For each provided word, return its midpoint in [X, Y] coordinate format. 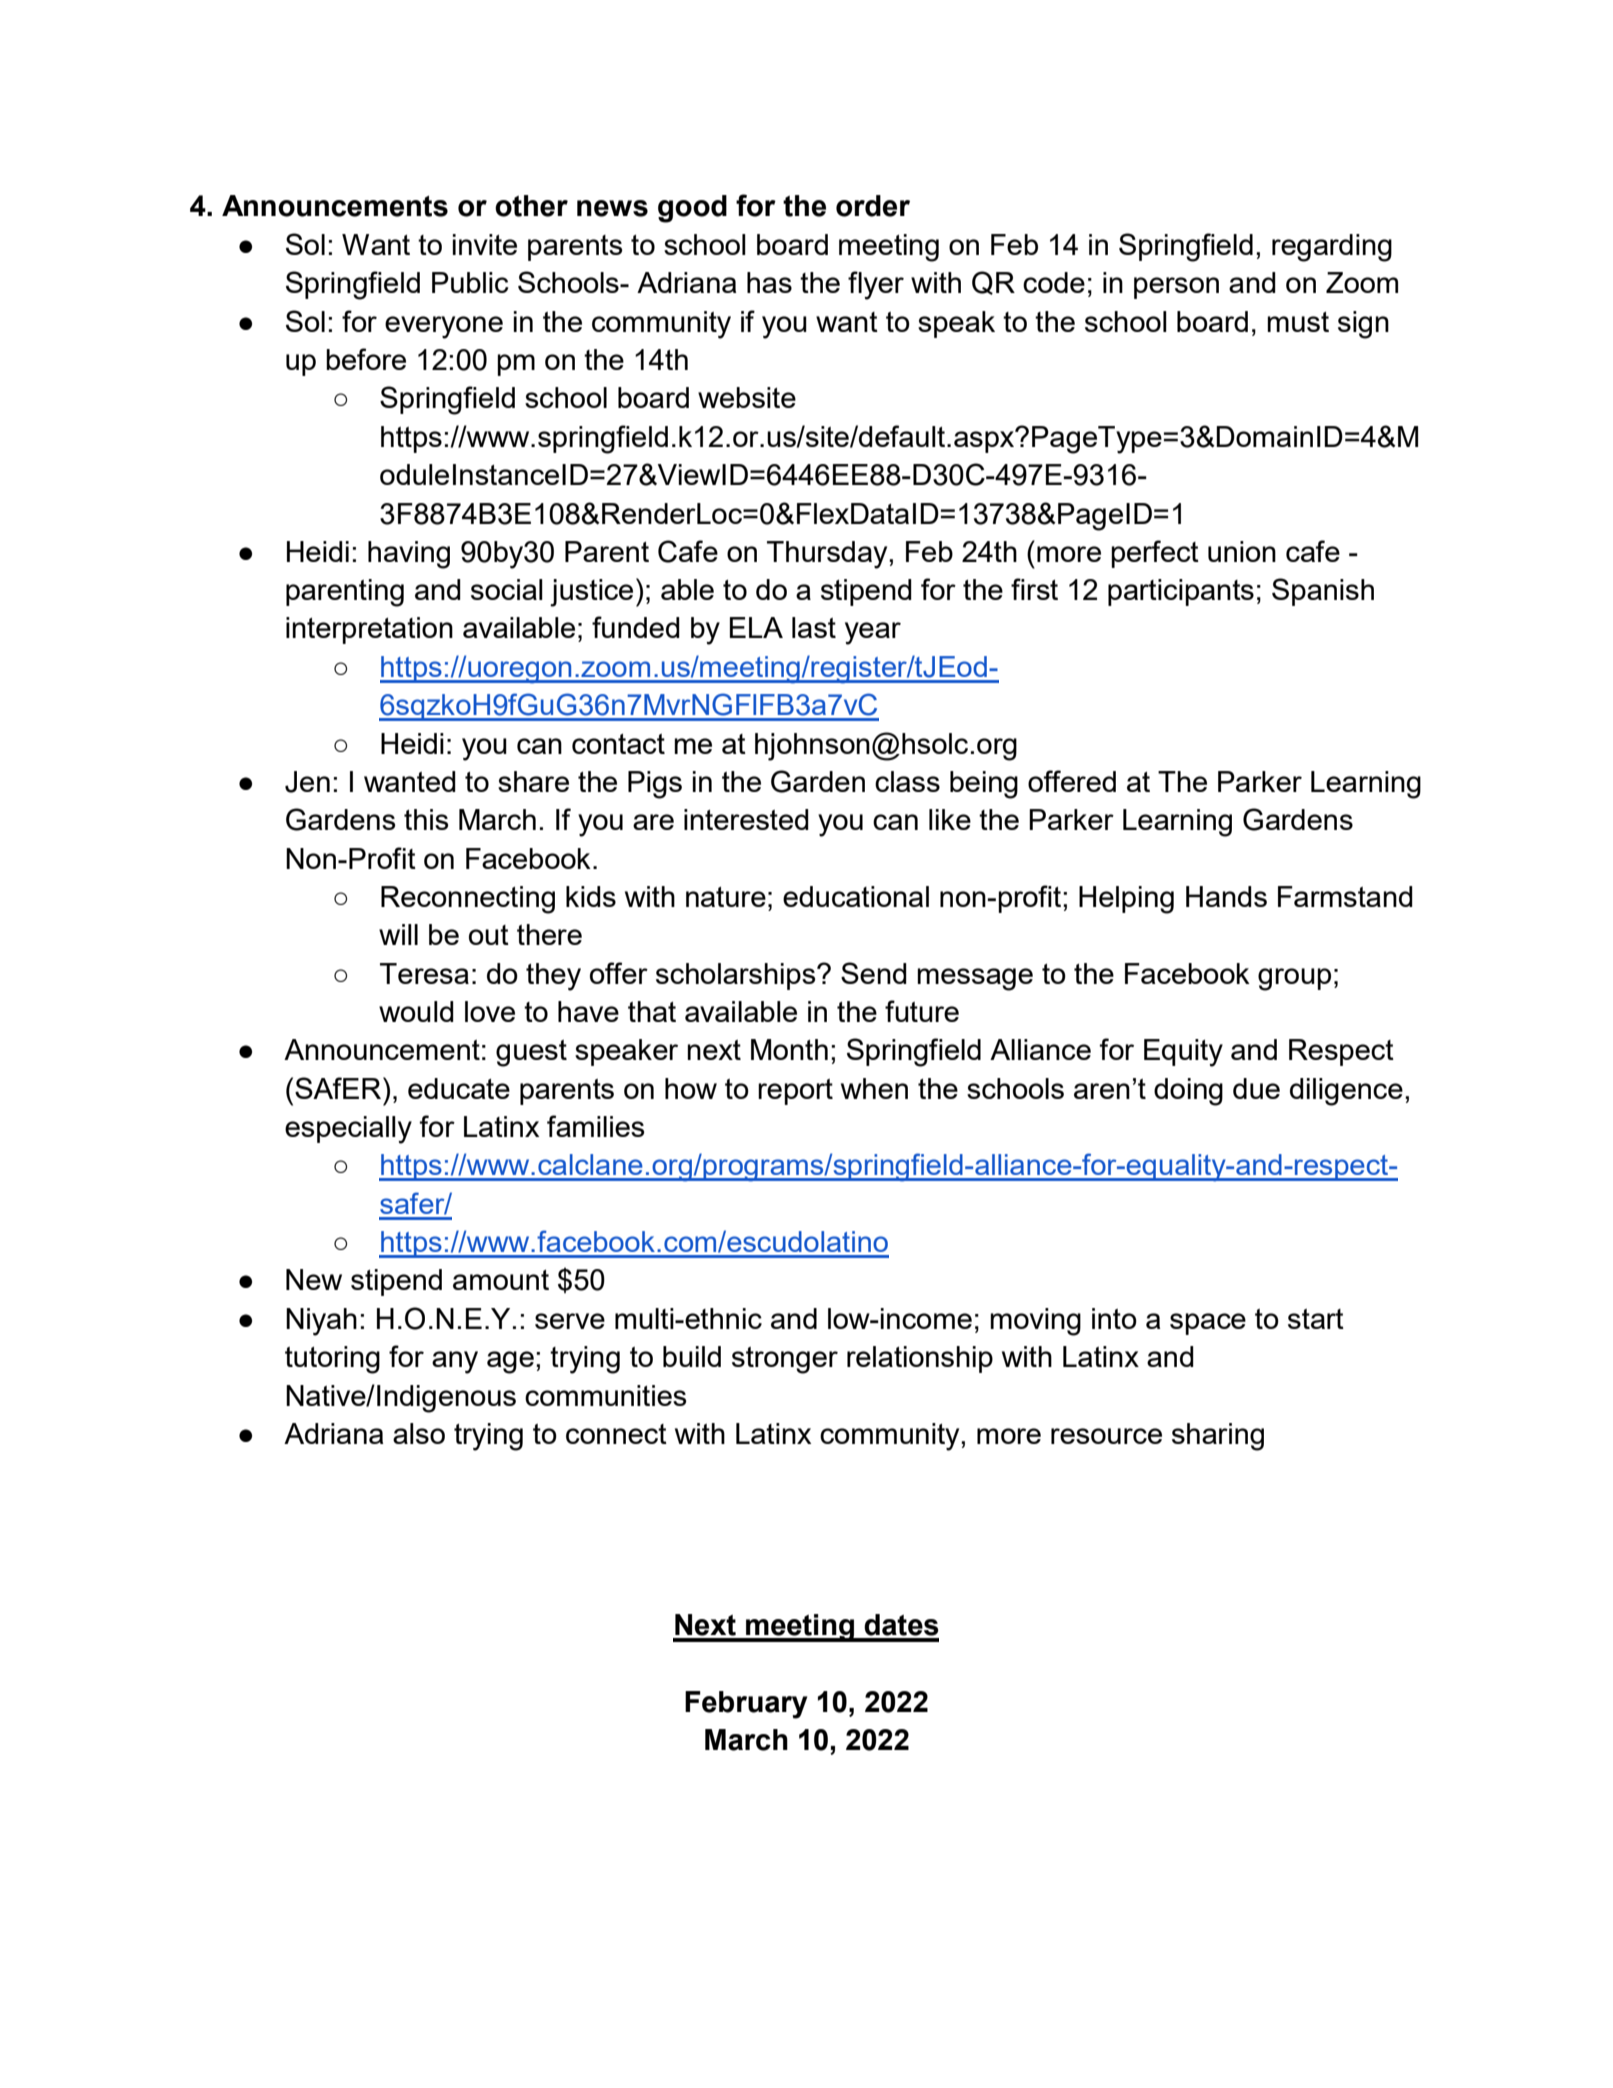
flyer [876, 285]
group [1294, 979]
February [746, 1705]
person [1176, 288]
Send [874, 973]
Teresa [424, 973]
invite [485, 244]
